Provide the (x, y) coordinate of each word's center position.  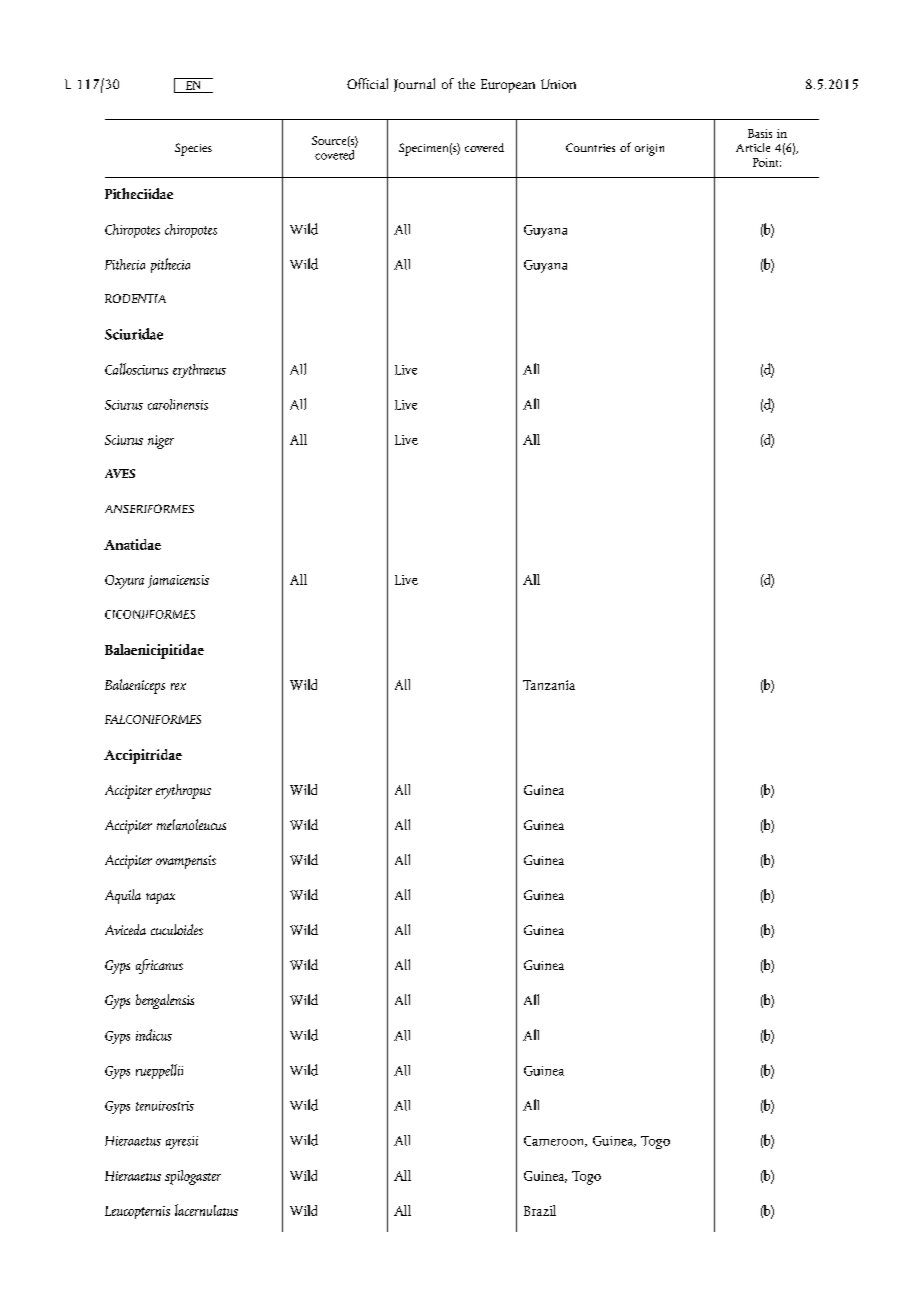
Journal (414, 85)
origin (649, 150)
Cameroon (555, 1141)
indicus (154, 1035)
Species (193, 149)
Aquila (123, 896)
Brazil (540, 1210)
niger (161, 442)
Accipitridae (143, 756)
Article (753, 147)
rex (178, 686)
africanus (159, 966)
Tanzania (549, 685)
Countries (590, 147)
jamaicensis (178, 581)
